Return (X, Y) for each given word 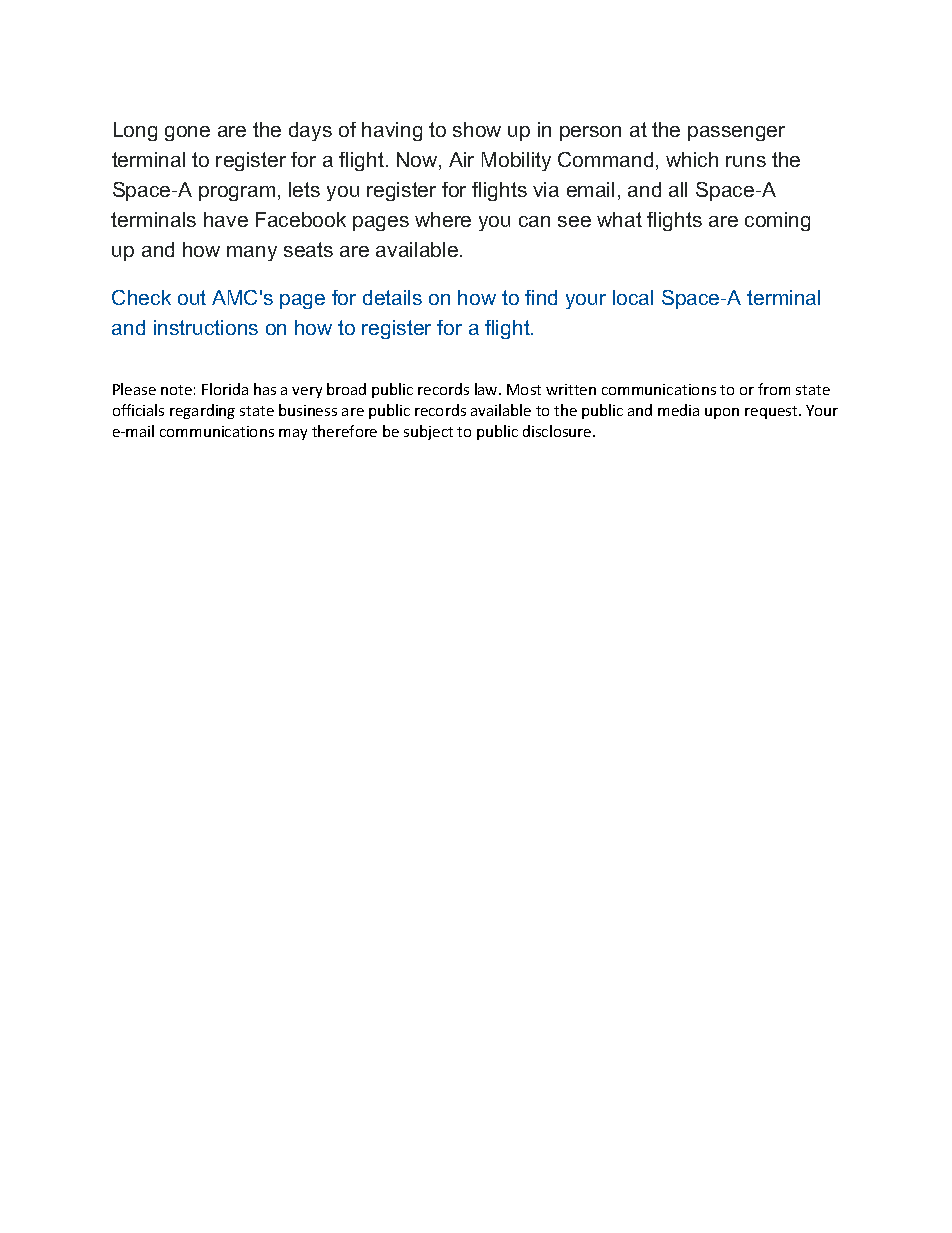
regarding (202, 411)
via (546, 189)
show (477, 129)
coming (777, 221)
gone (187, 133)
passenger (736, 133)
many (252, 253)
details (392, 297)
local (633, 297)
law (487, 389)
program (237, 193)
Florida (225, 389)
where (443, 219)
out (192, 297)
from (774, 389)
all (678, 189)
